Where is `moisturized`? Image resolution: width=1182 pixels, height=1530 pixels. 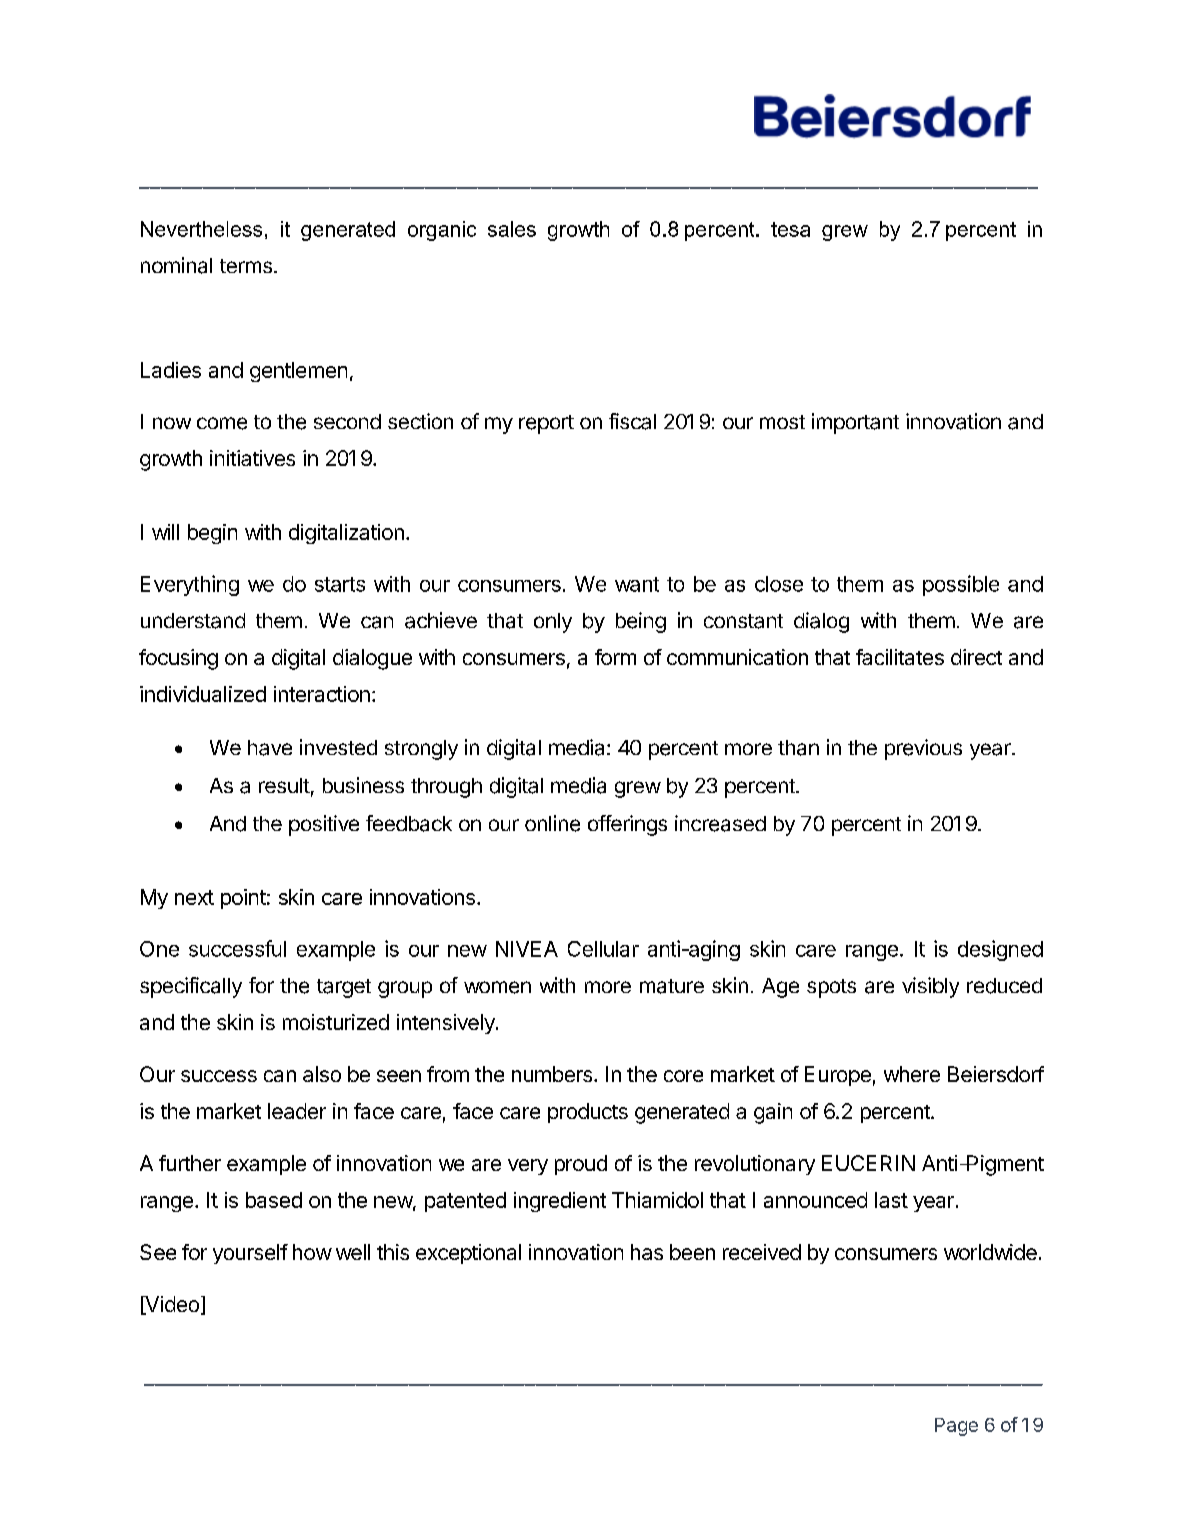 moisturized is located at coordinates (336, 1022).
